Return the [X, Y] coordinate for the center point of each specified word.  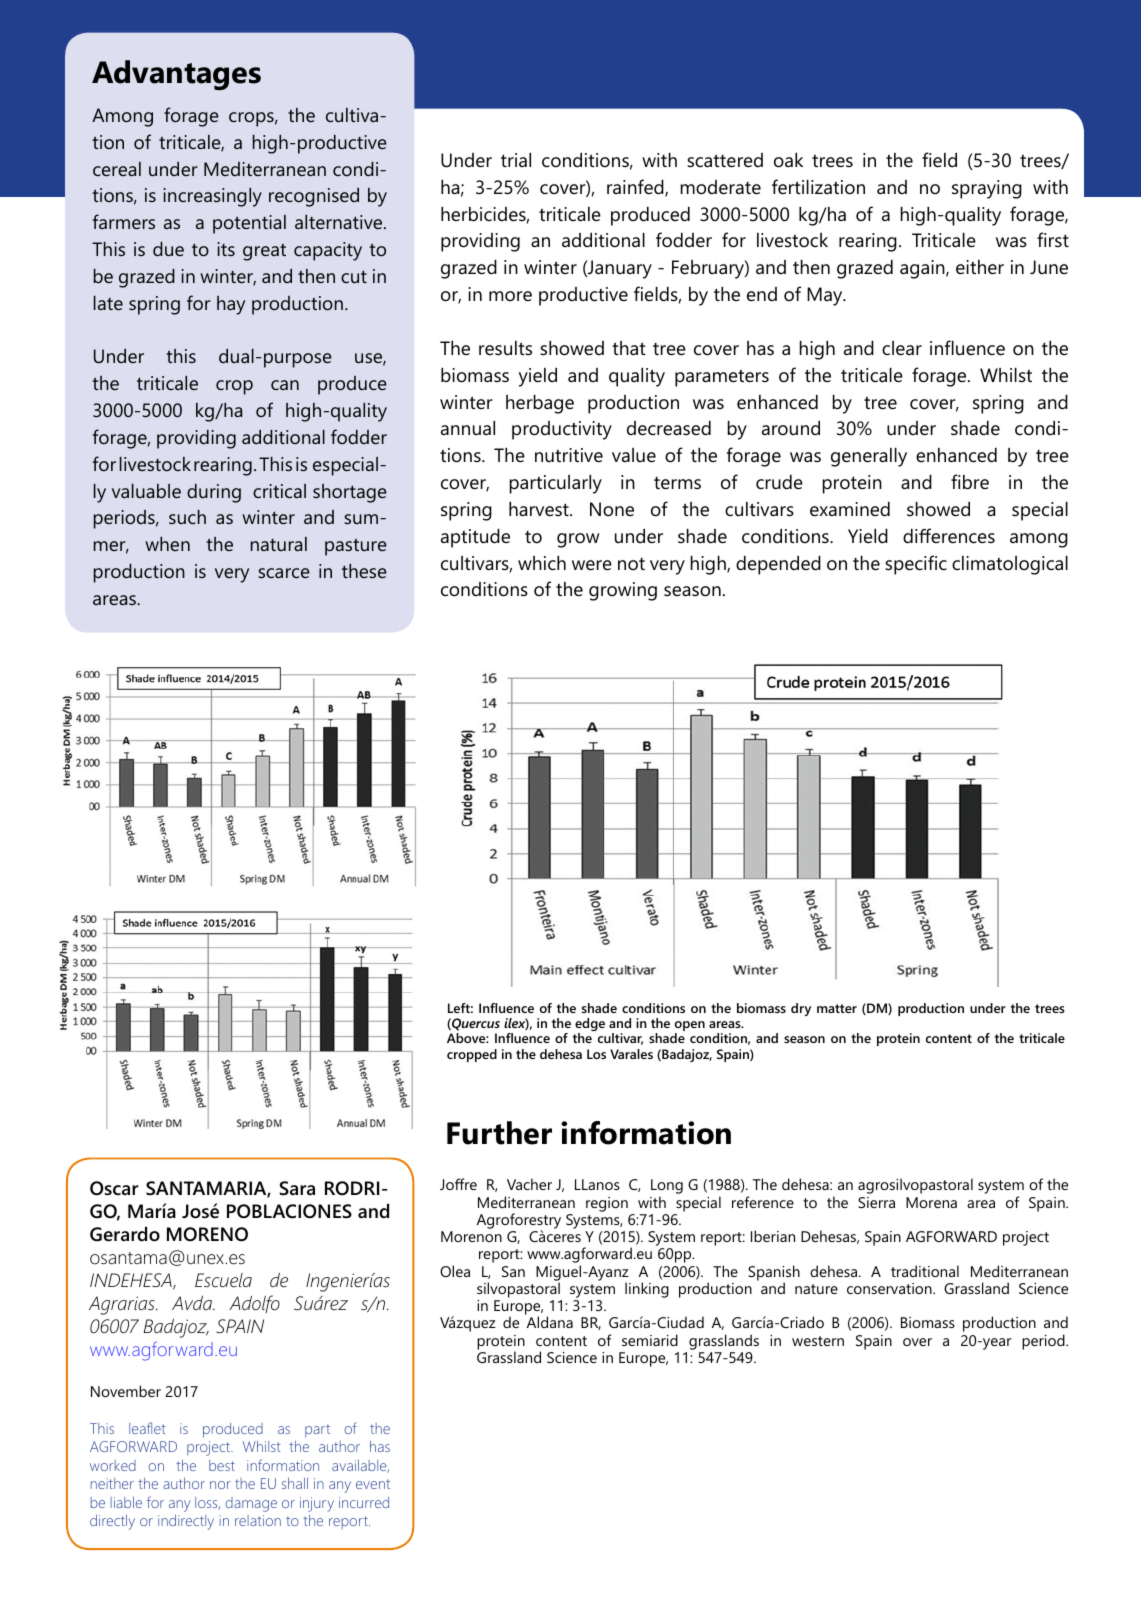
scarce [284, 573]
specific [916, 565]
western [818, 1341]
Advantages [176, 75]
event [373, 1484]
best [222, 1465]
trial [516, 160]
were [592, 565]
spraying [987, 189]
